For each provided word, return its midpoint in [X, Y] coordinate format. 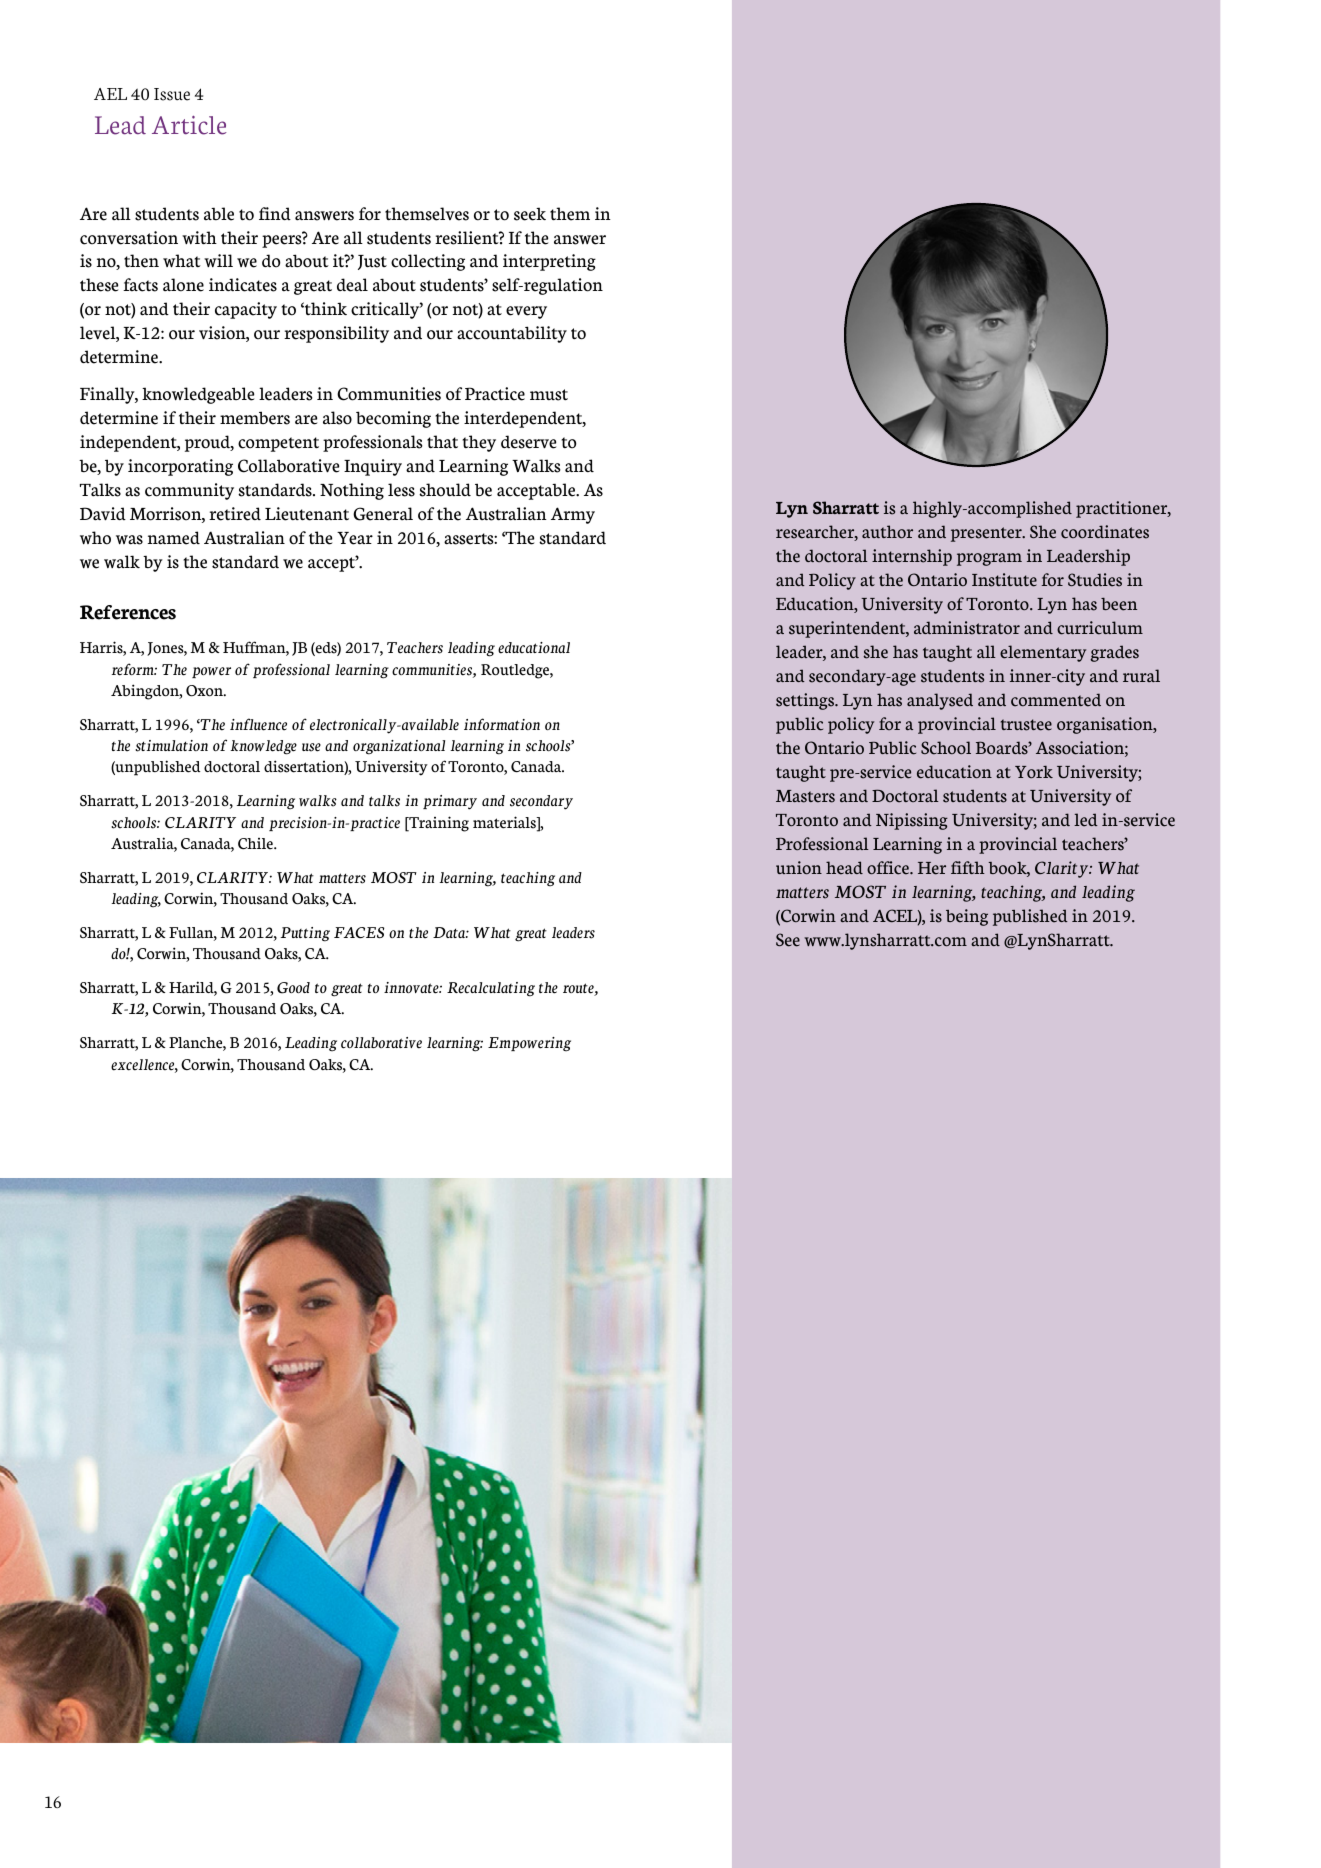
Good [293, 988]
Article [189, 125]
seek [530, 214]
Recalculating [491, 989]
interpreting [549, 262]
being [967, 917]
